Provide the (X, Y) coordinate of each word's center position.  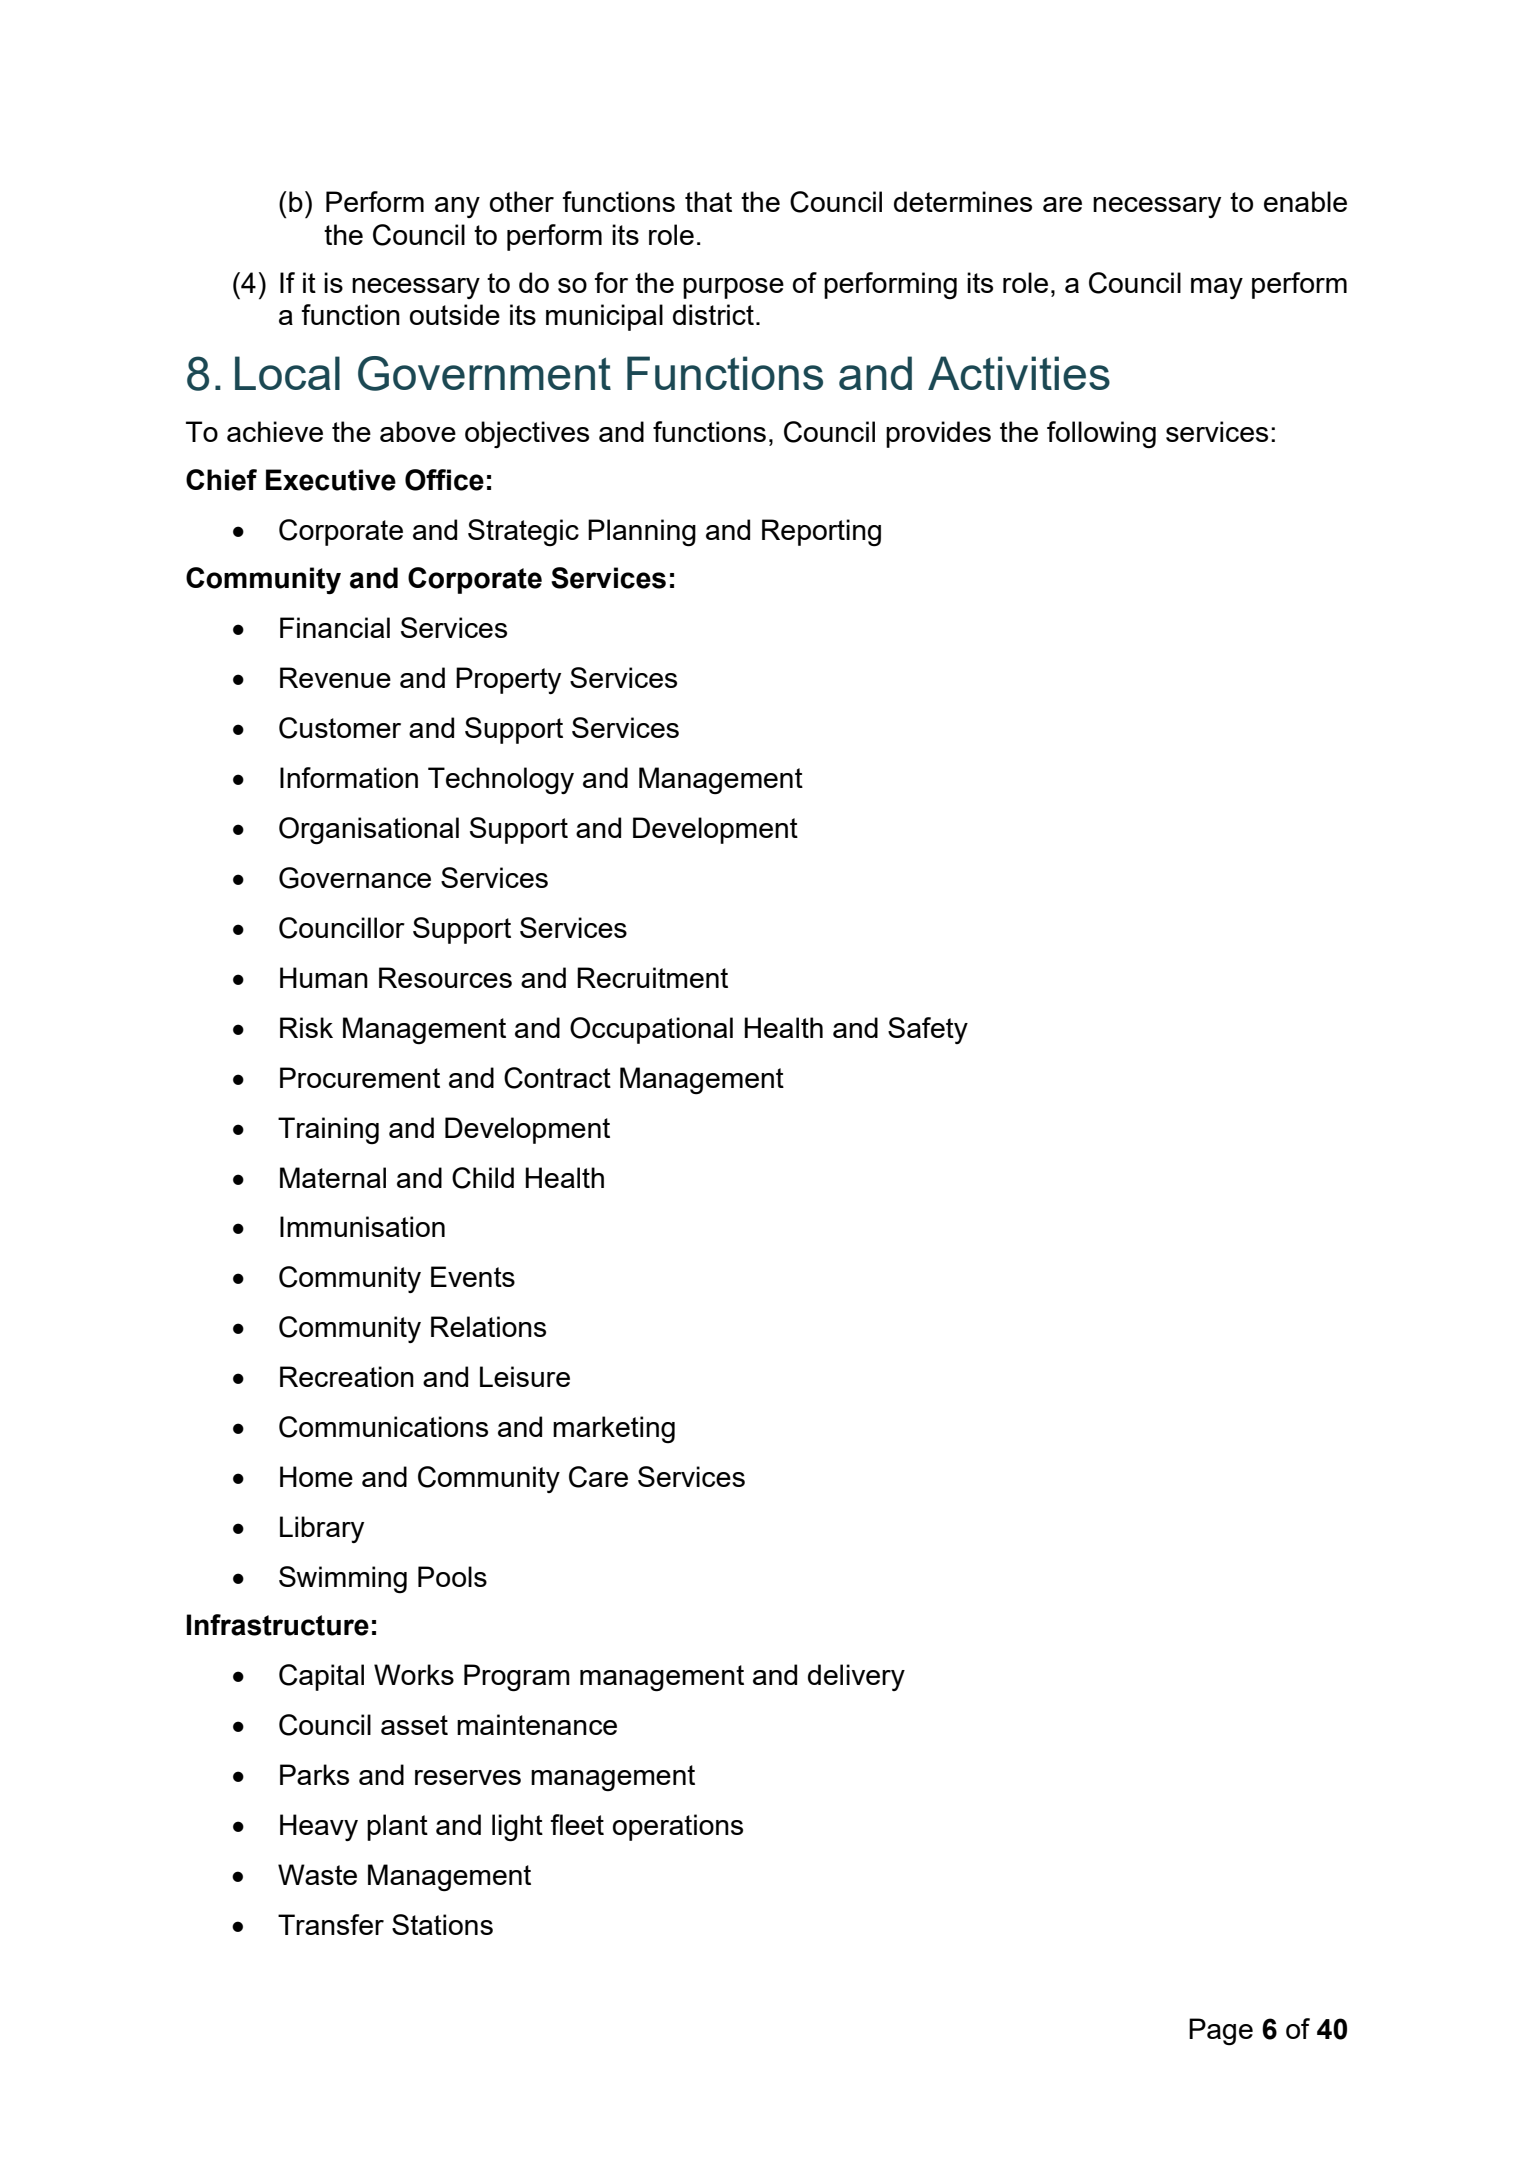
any (457, 207)
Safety (928, 1030)
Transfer (331, 1924)
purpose (733, 288)
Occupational (651, 1030)
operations (678, 1827)
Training (328, 1130)
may (1217, 288)
